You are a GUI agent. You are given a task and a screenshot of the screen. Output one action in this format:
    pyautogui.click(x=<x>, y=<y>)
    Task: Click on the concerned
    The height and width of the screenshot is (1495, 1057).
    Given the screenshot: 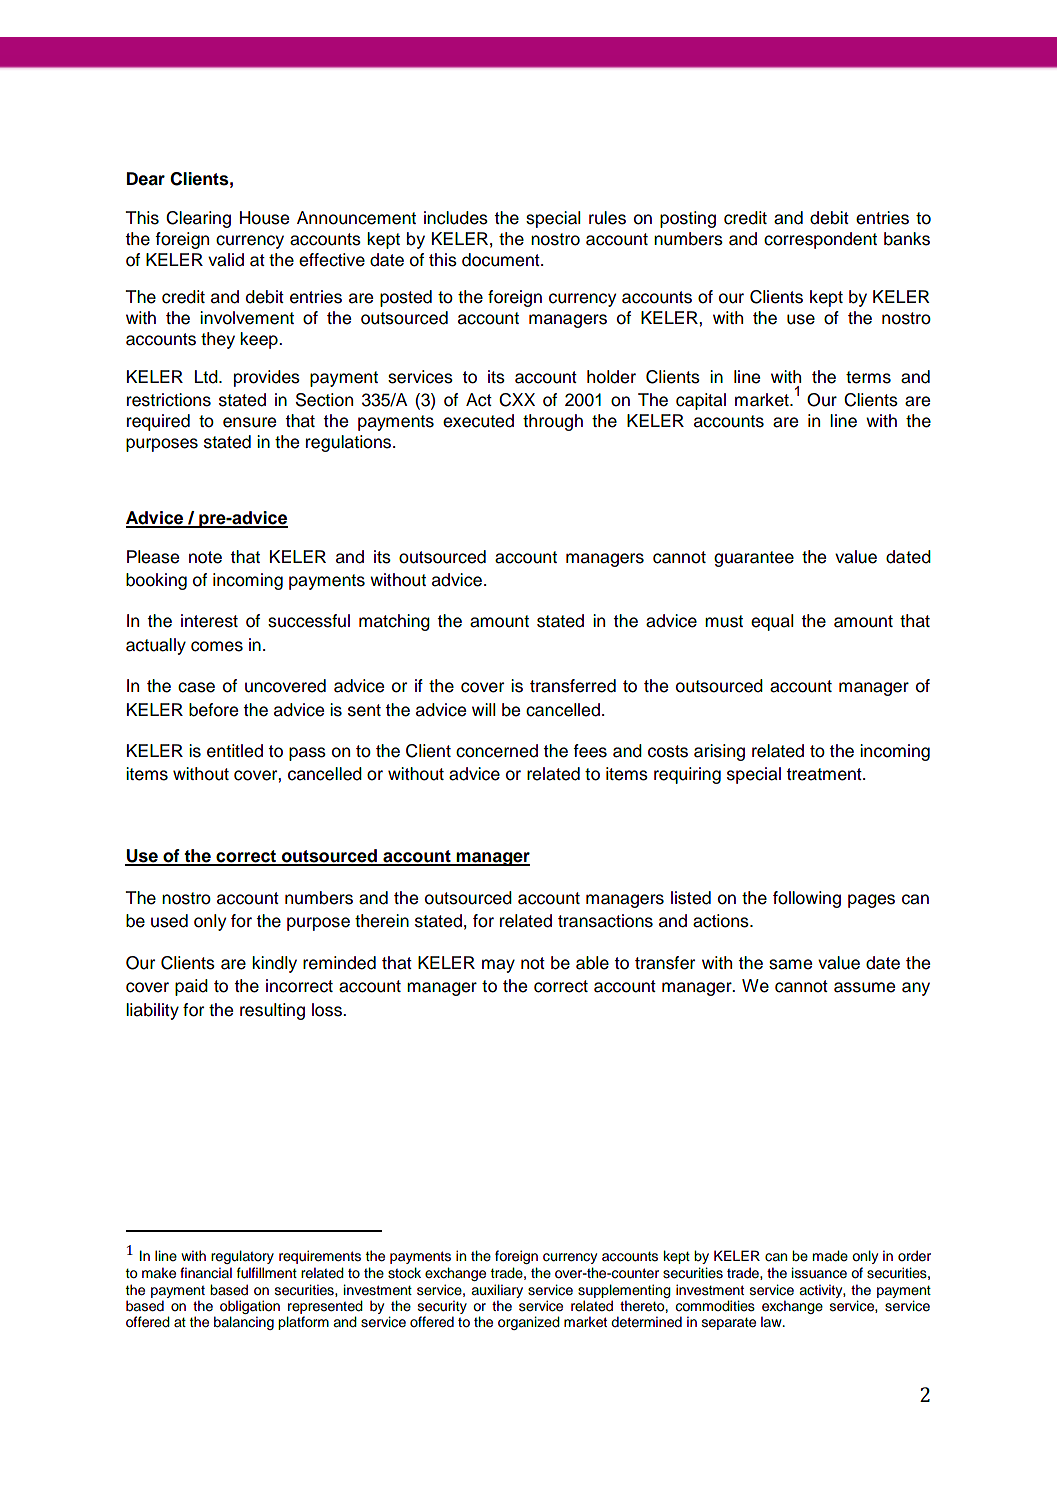 What is the action you would take?
    pyautogui.click(x=497, y=751)
